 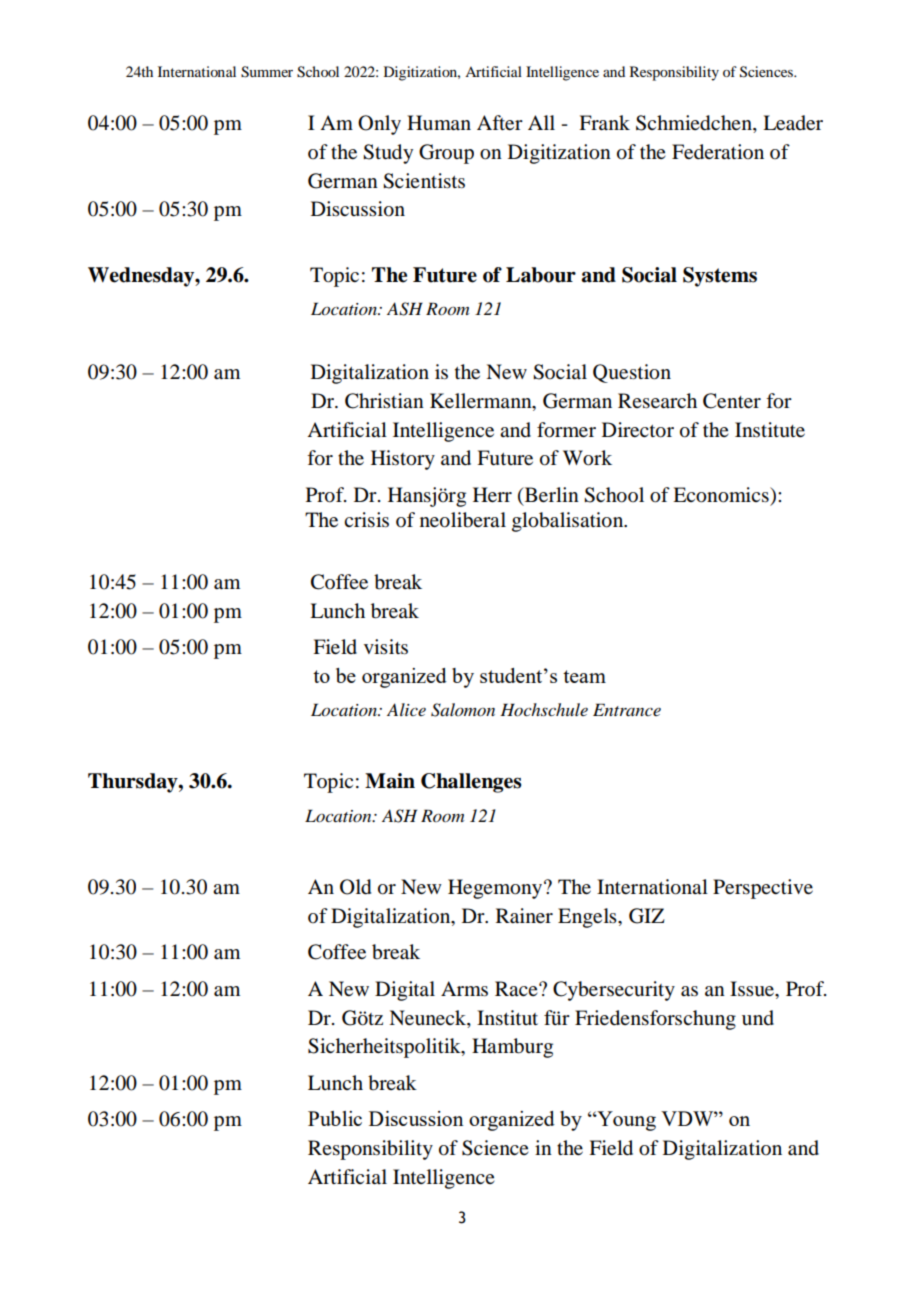 What do you see at coordinates (566, 430) in the screenshot?
I see `former` at bounding box center [566, 430].
